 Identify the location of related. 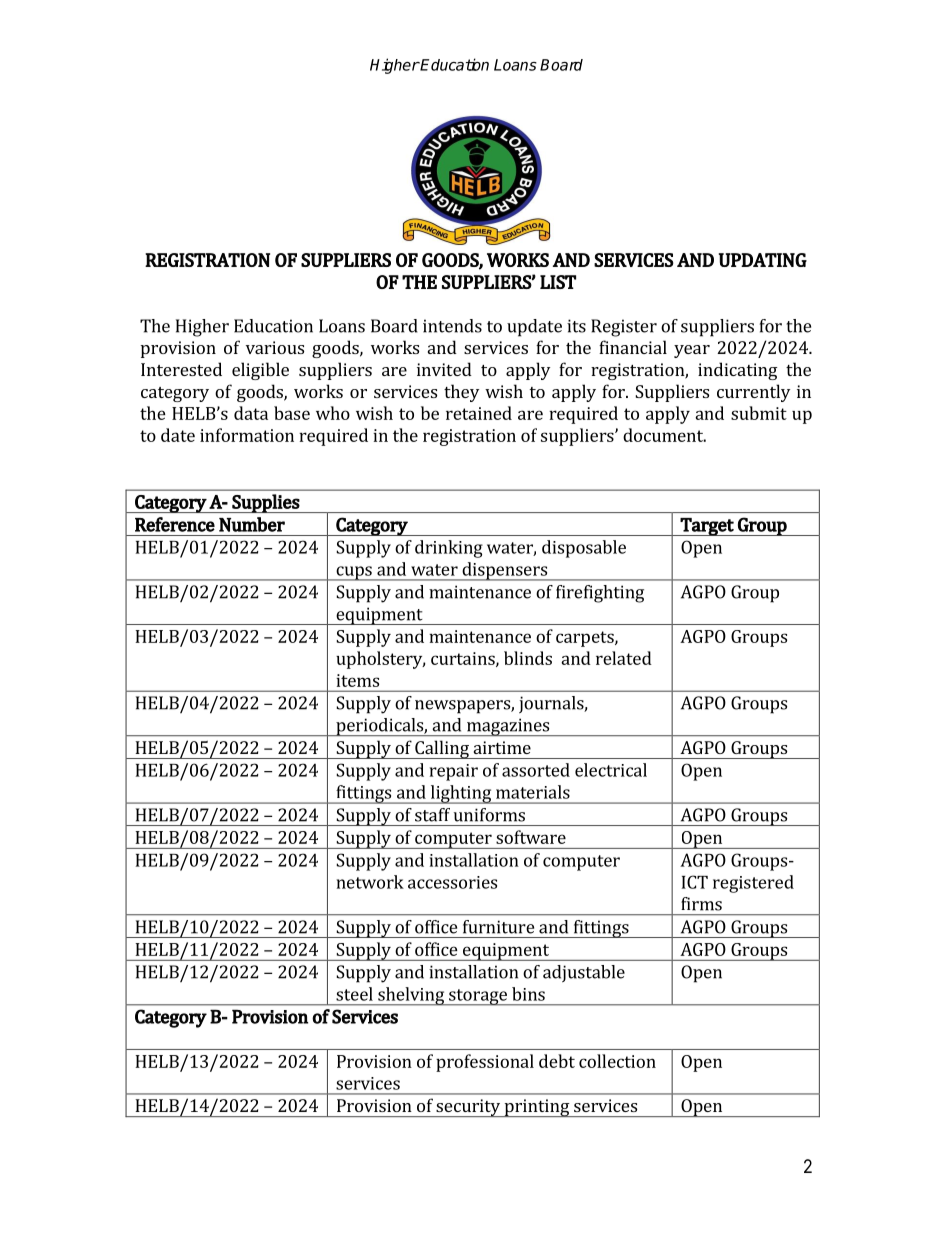
(624, 658).
